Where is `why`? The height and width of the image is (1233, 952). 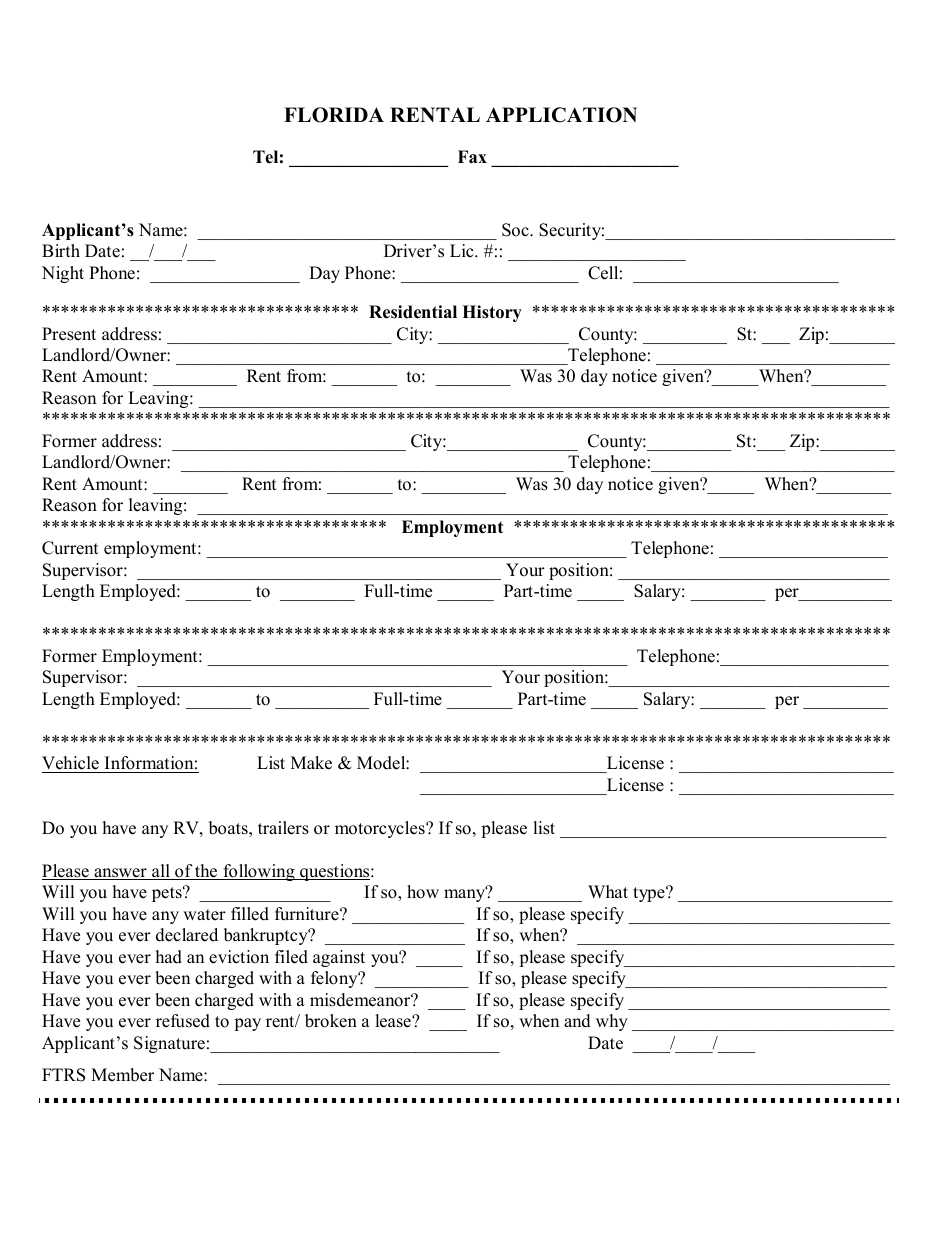 why is located at coordinates (612, 1022).
